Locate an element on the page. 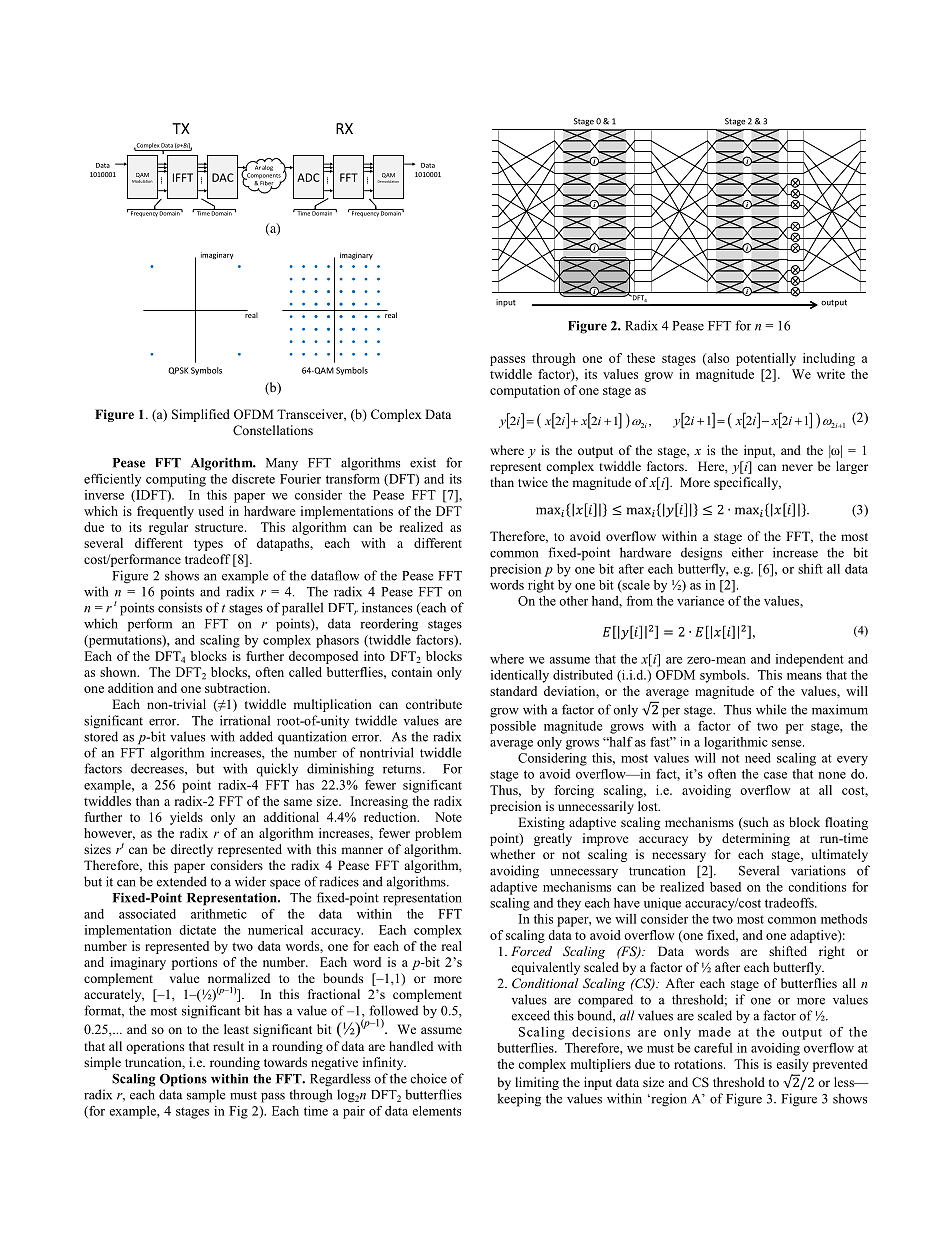  ADC is located at coordinates (308, 177).
